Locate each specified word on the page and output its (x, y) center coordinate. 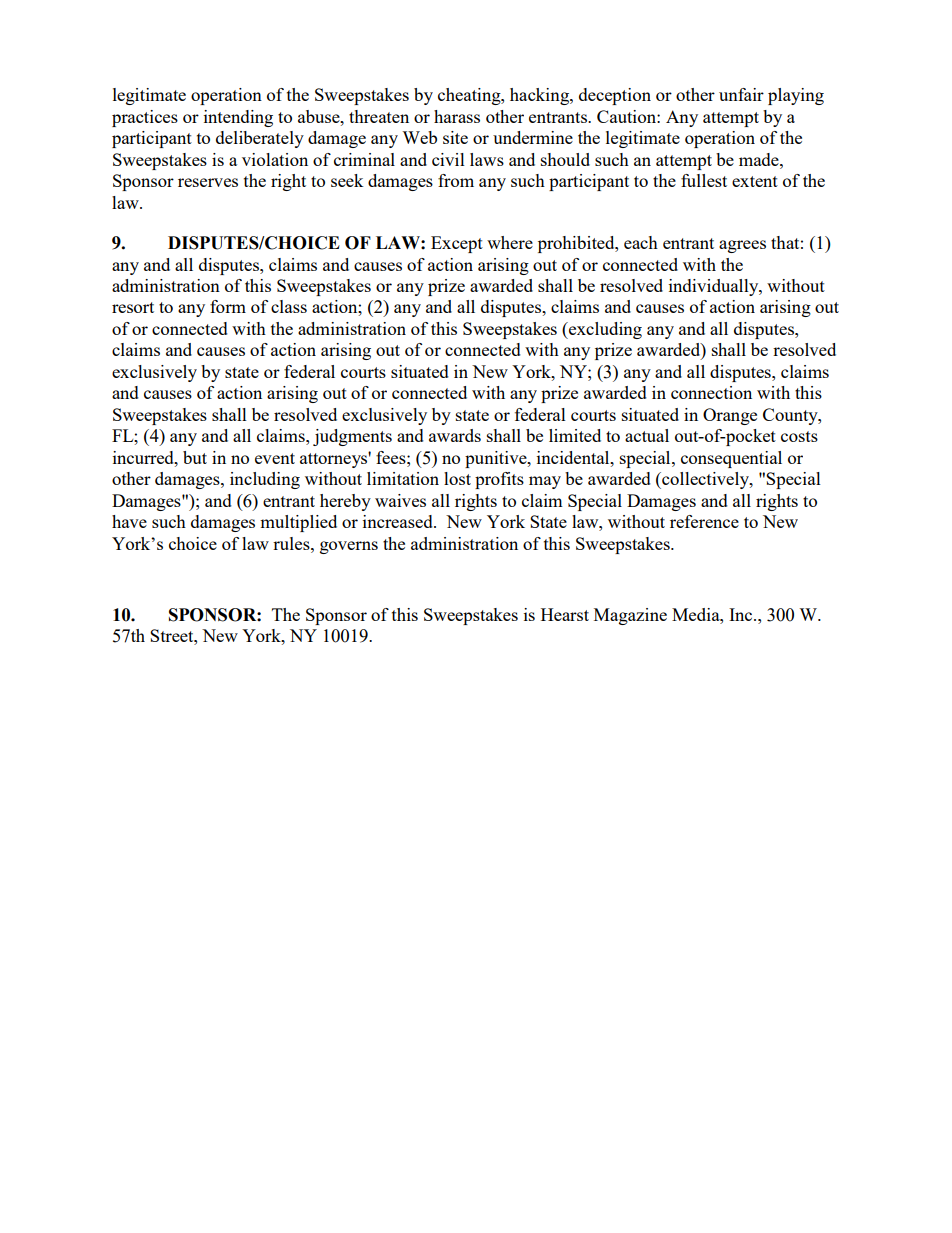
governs (349, 547)
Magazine (630, 616)
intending (238, 118)
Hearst (565, 614)
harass (457, 116)
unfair (741, 94)
